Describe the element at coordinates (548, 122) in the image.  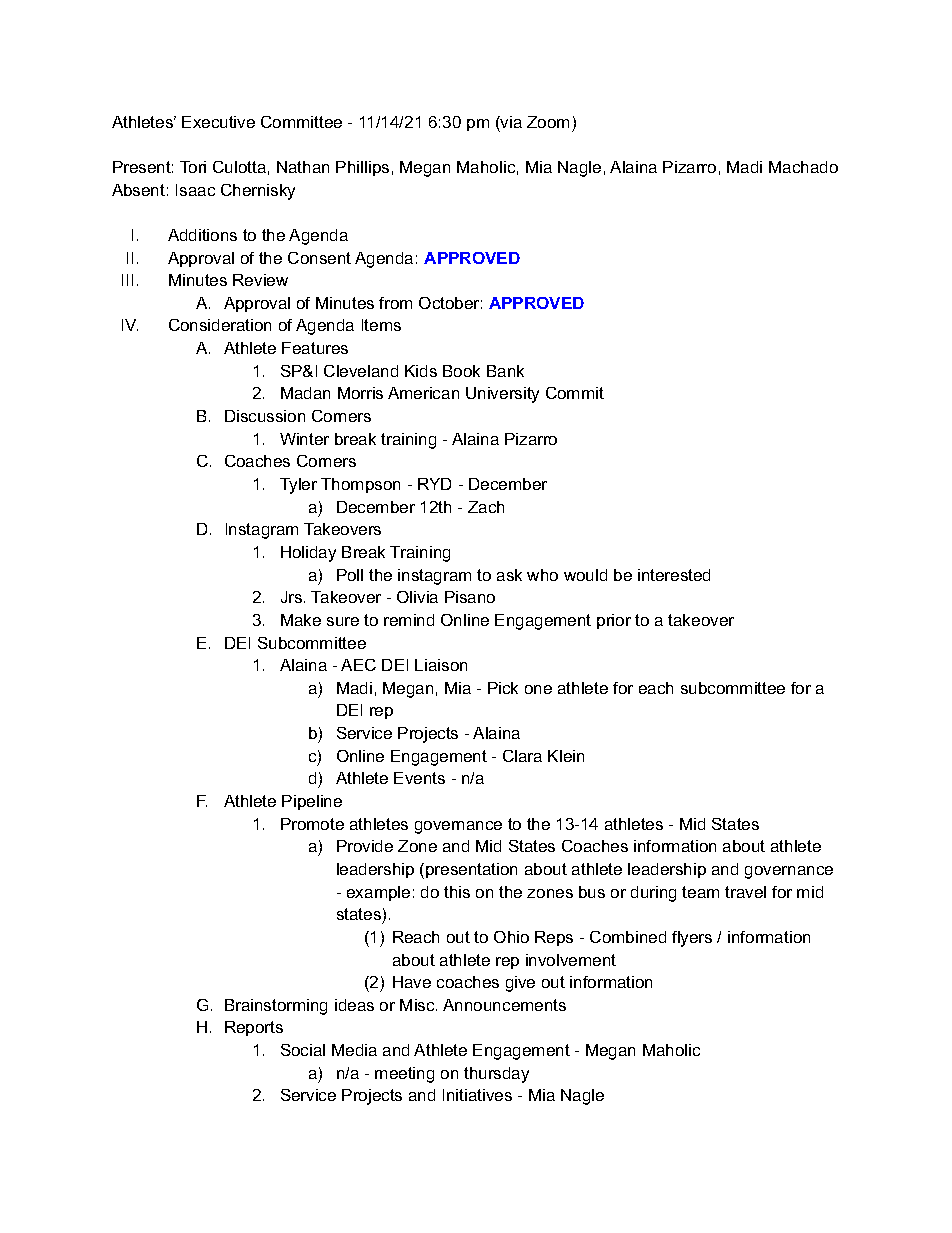
I see `Zoom` at that location.
